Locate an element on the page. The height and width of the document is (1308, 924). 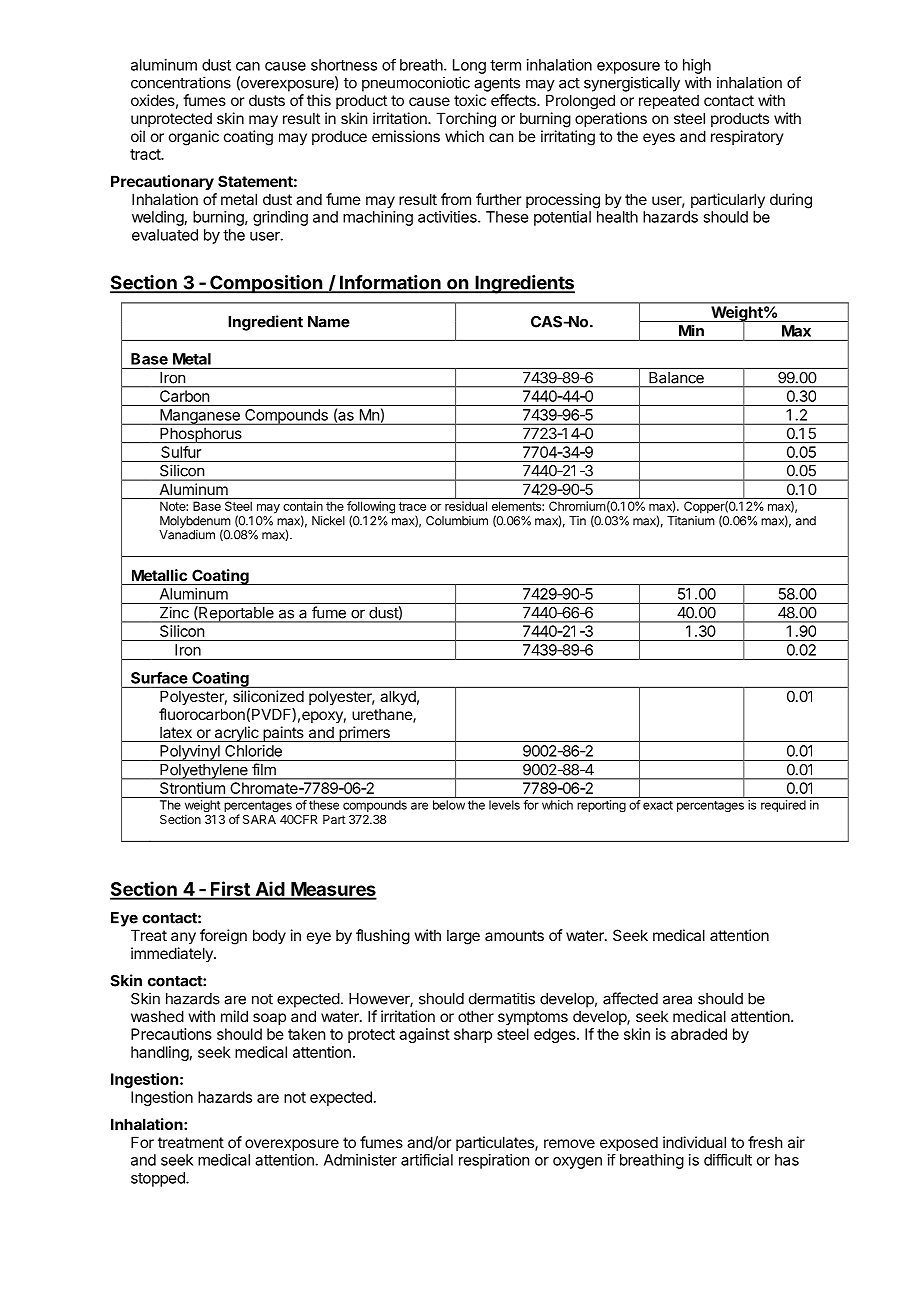
high is located at coordinates (697, 66).
